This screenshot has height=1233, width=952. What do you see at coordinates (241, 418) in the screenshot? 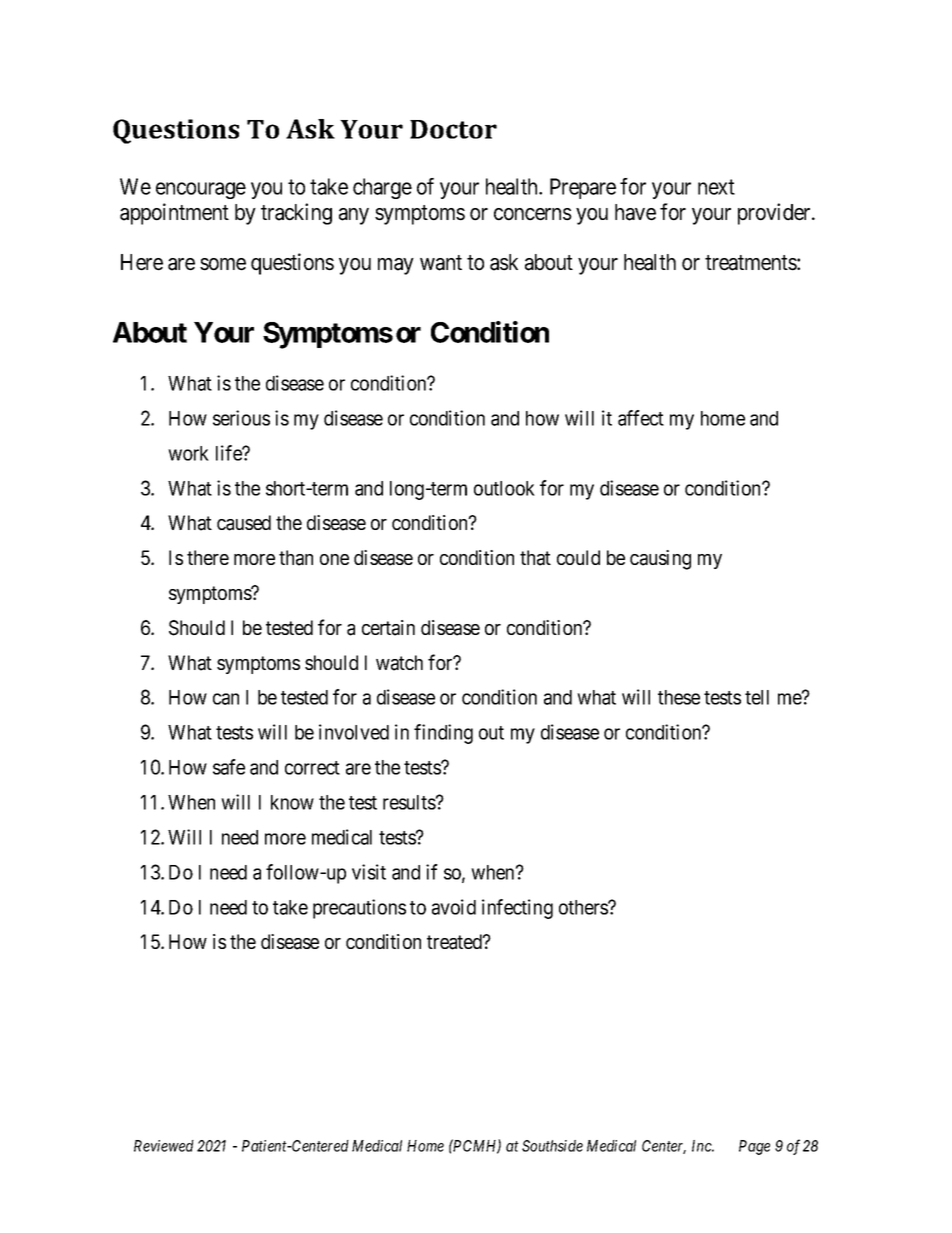
I see `serious` at bounding box center [241, 418].
